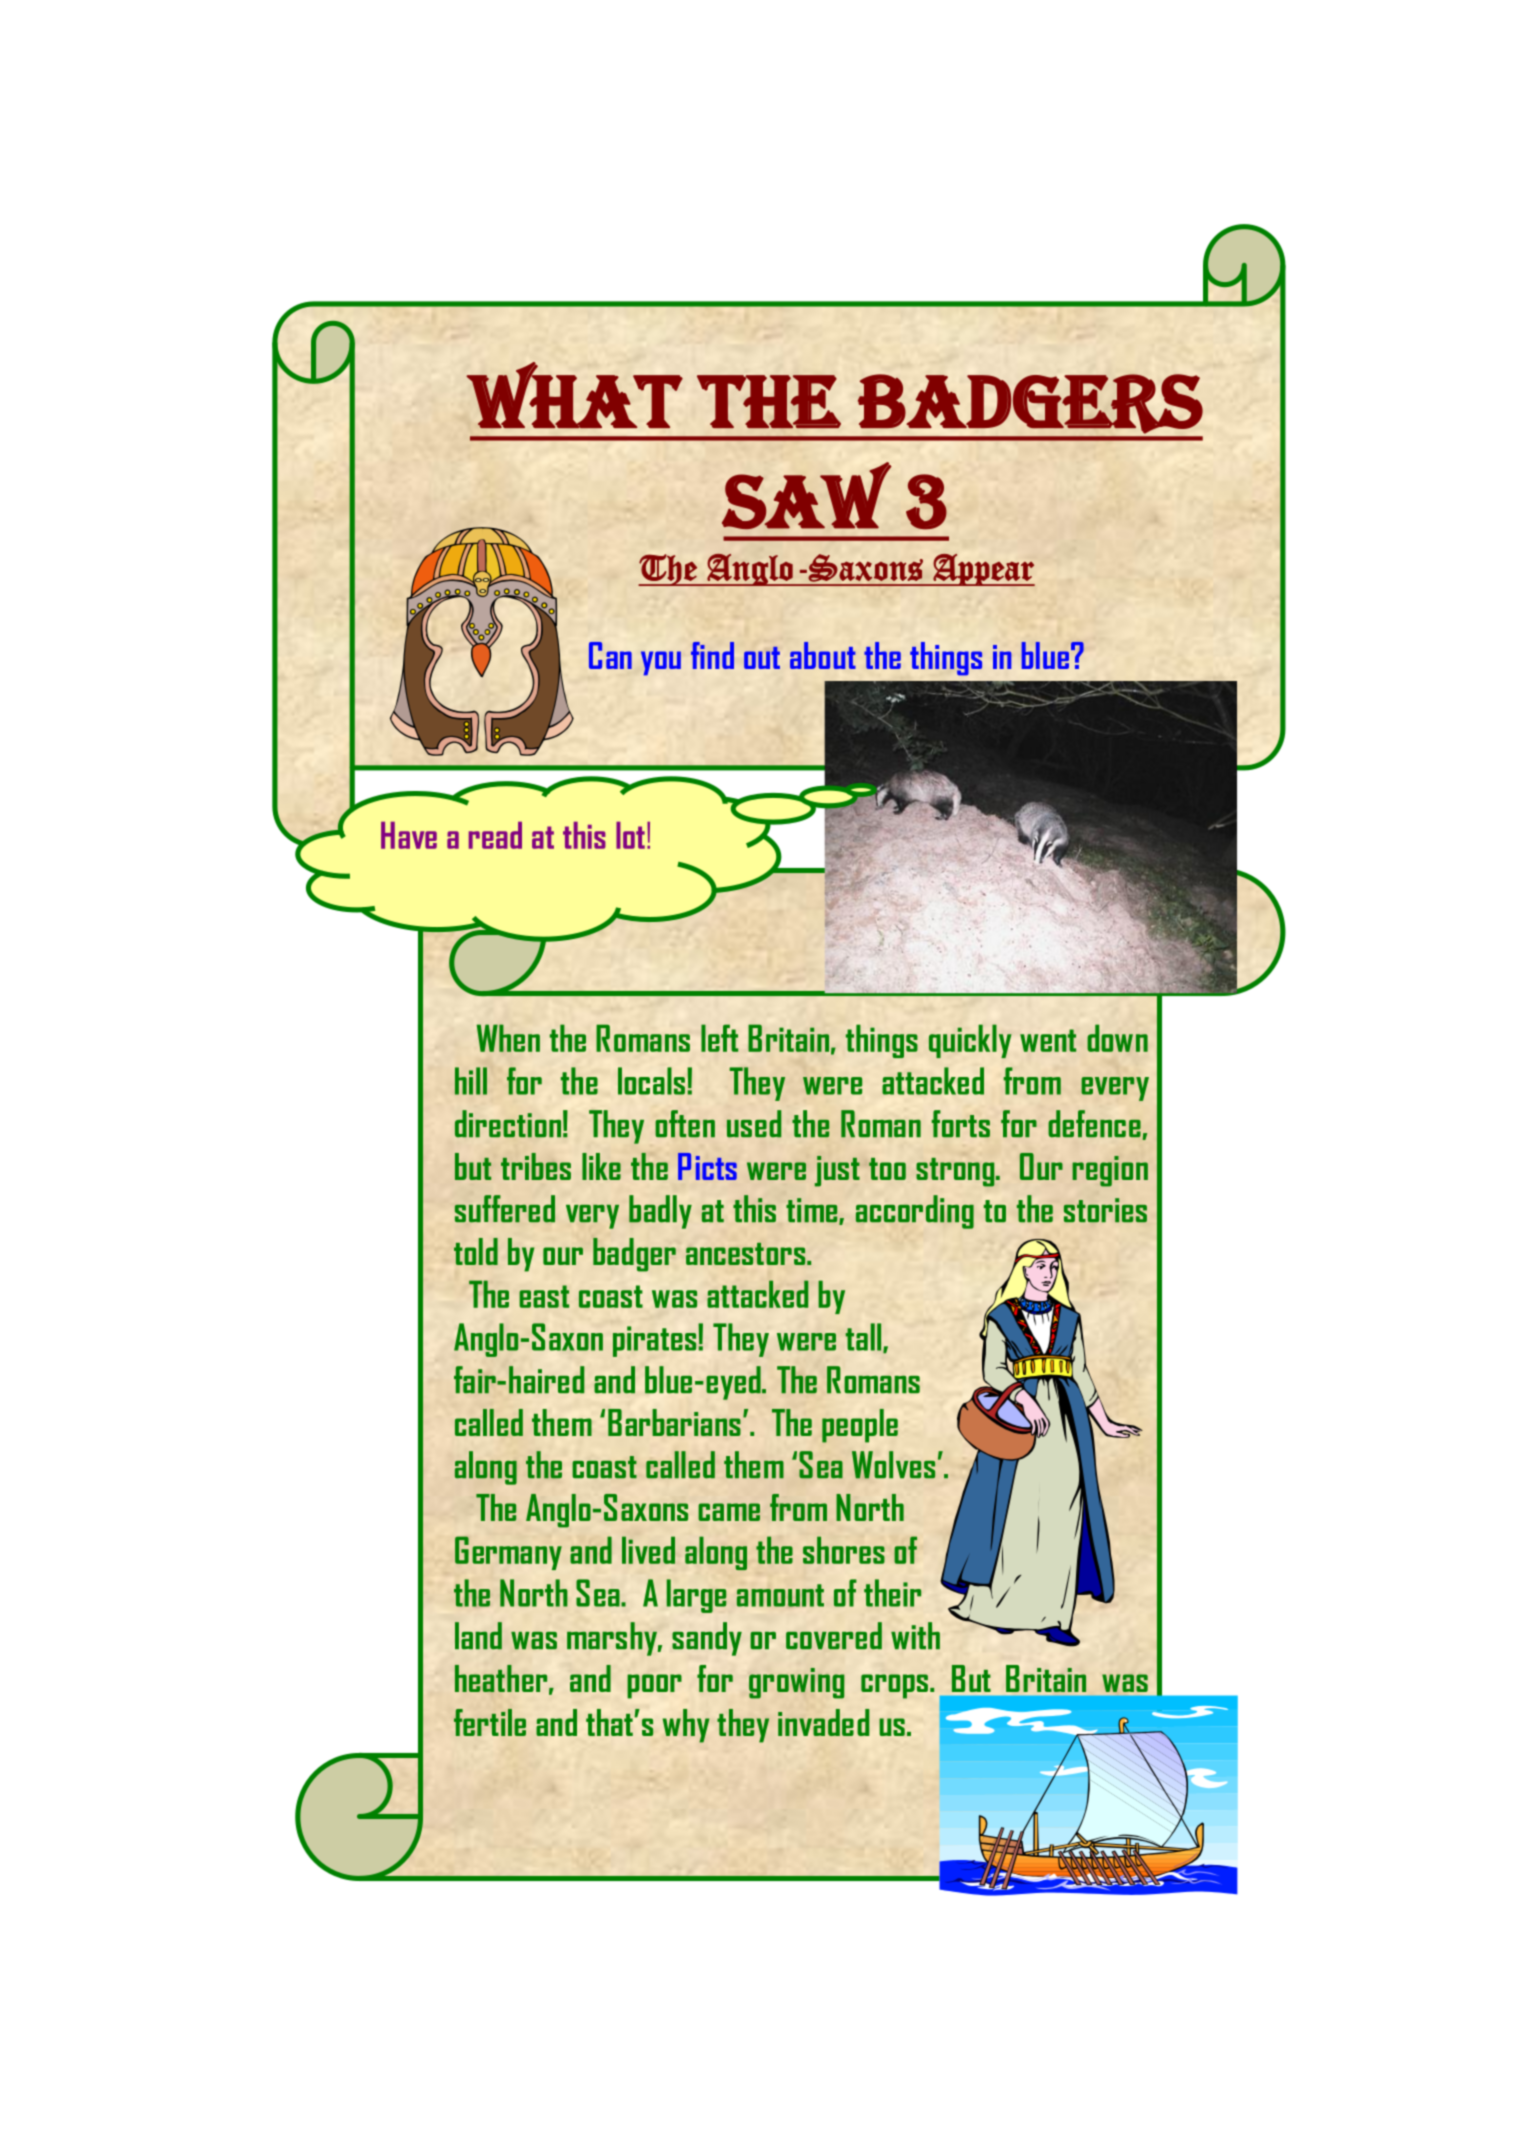 The image size is (1515, 2143). Describe the element at coordinates (983, 570) in the page. I see `Appear` at that location.
